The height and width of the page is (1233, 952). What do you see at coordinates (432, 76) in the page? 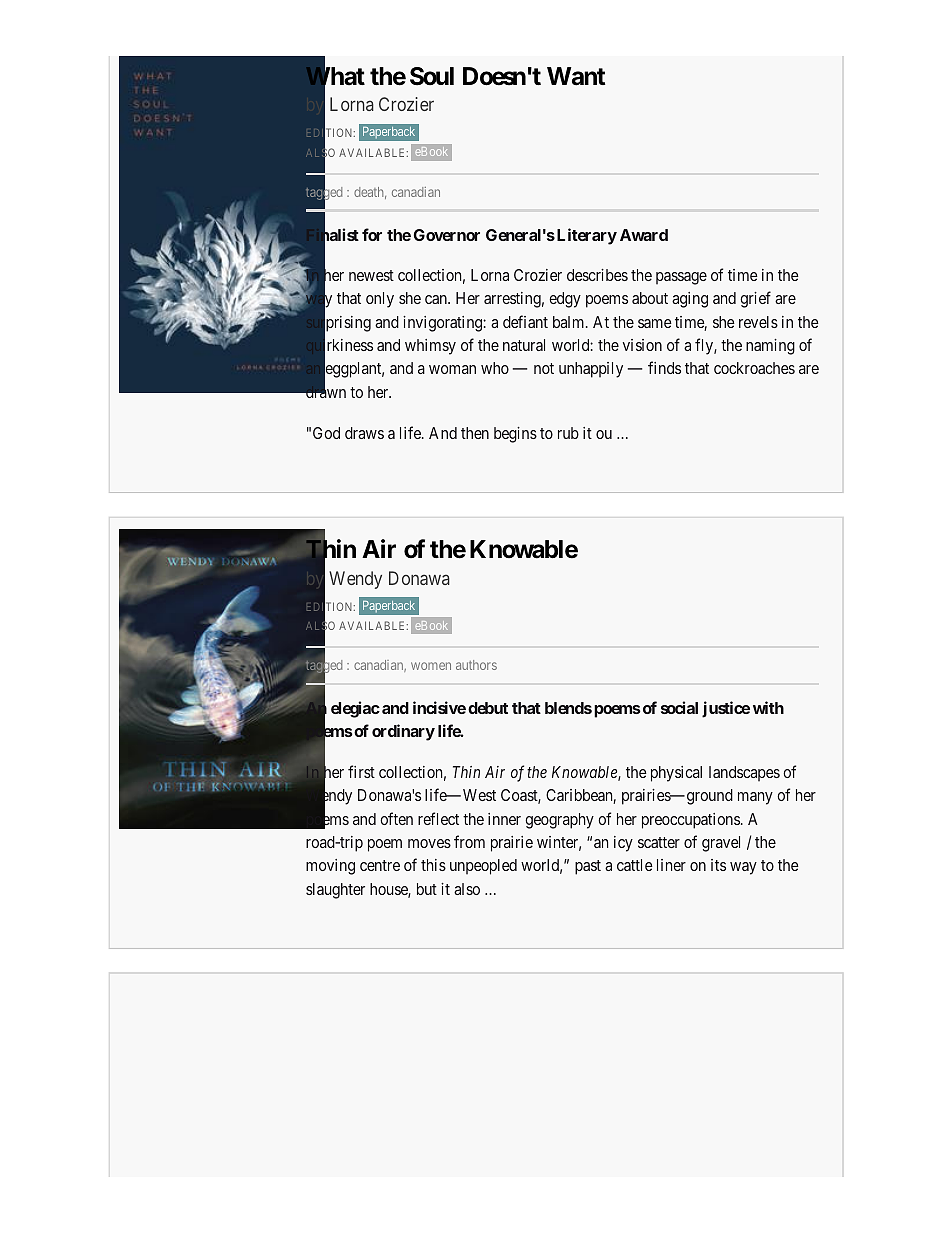
I see `Soul` at bounding box center [432, 76].
